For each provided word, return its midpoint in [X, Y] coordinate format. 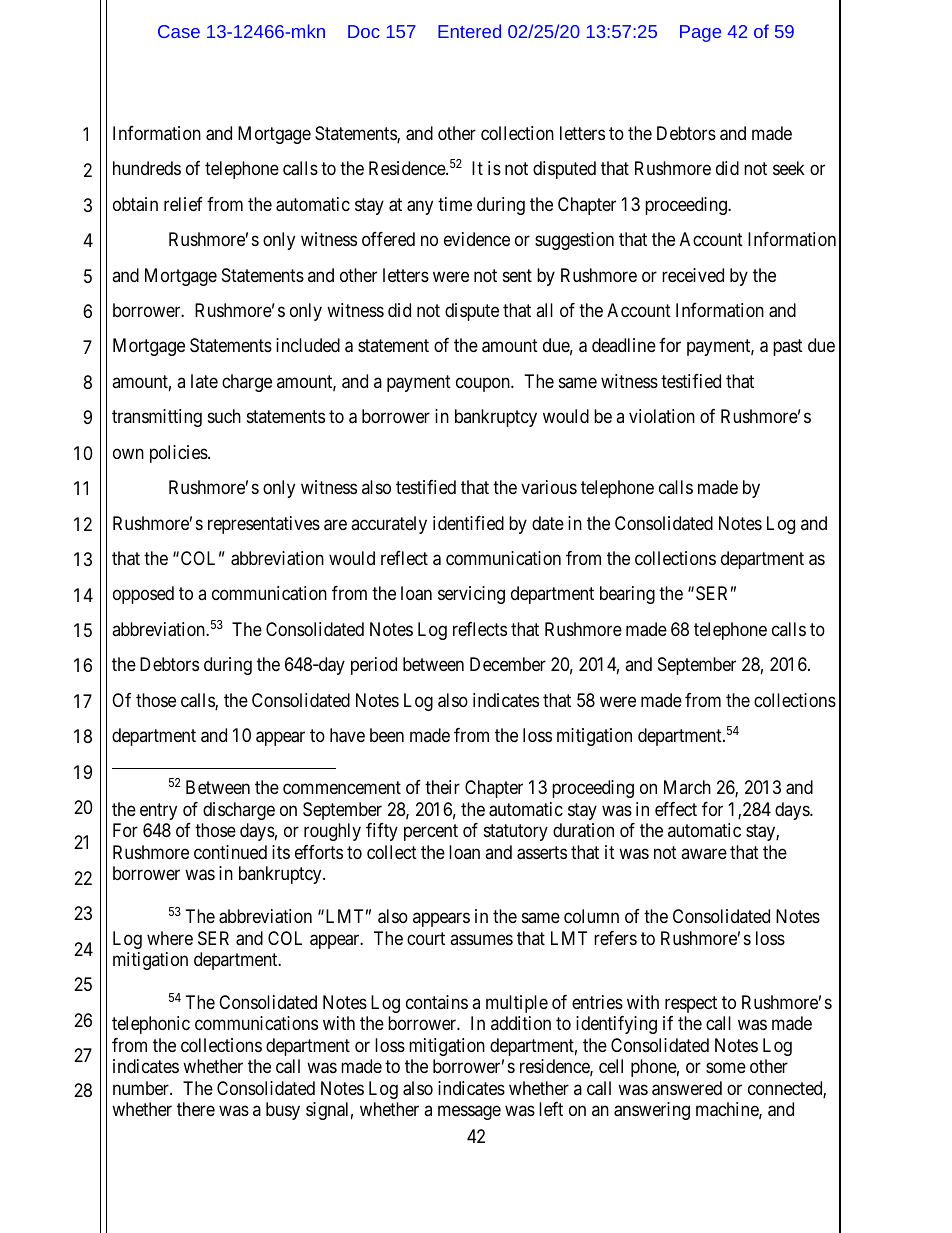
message [469, 1113]
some [726, 1068]
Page [700, 33]
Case [179, 31]
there [196, 1109]
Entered [469, 31]
